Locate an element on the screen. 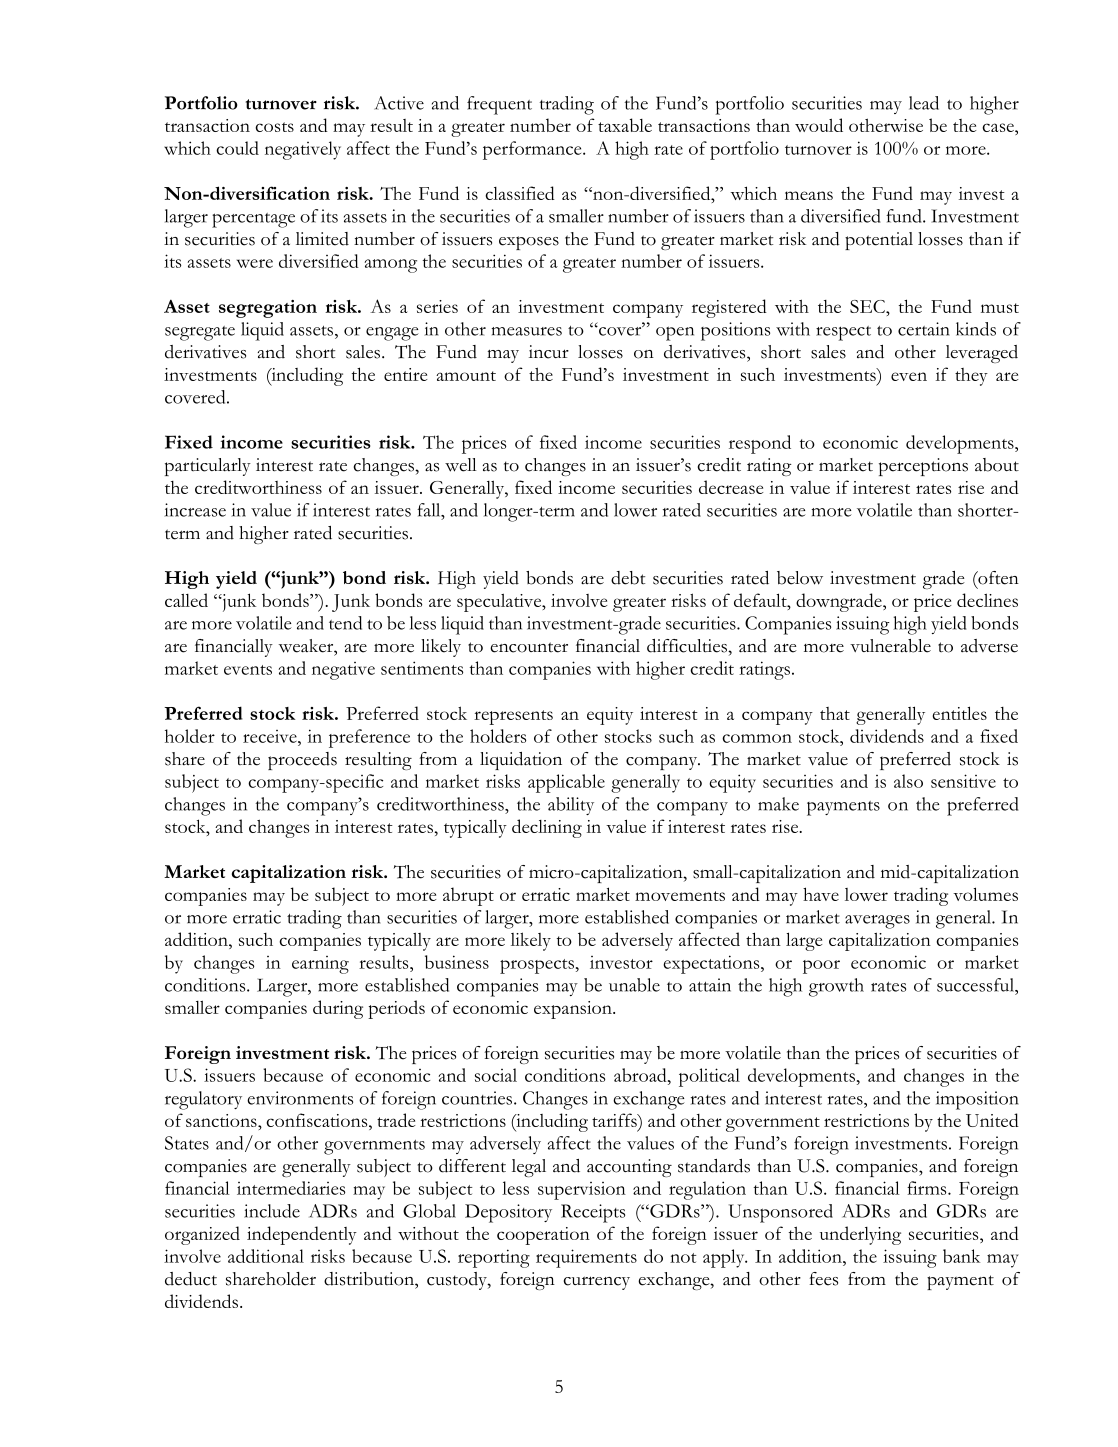  particularly is located at coordinates (208, 467).
